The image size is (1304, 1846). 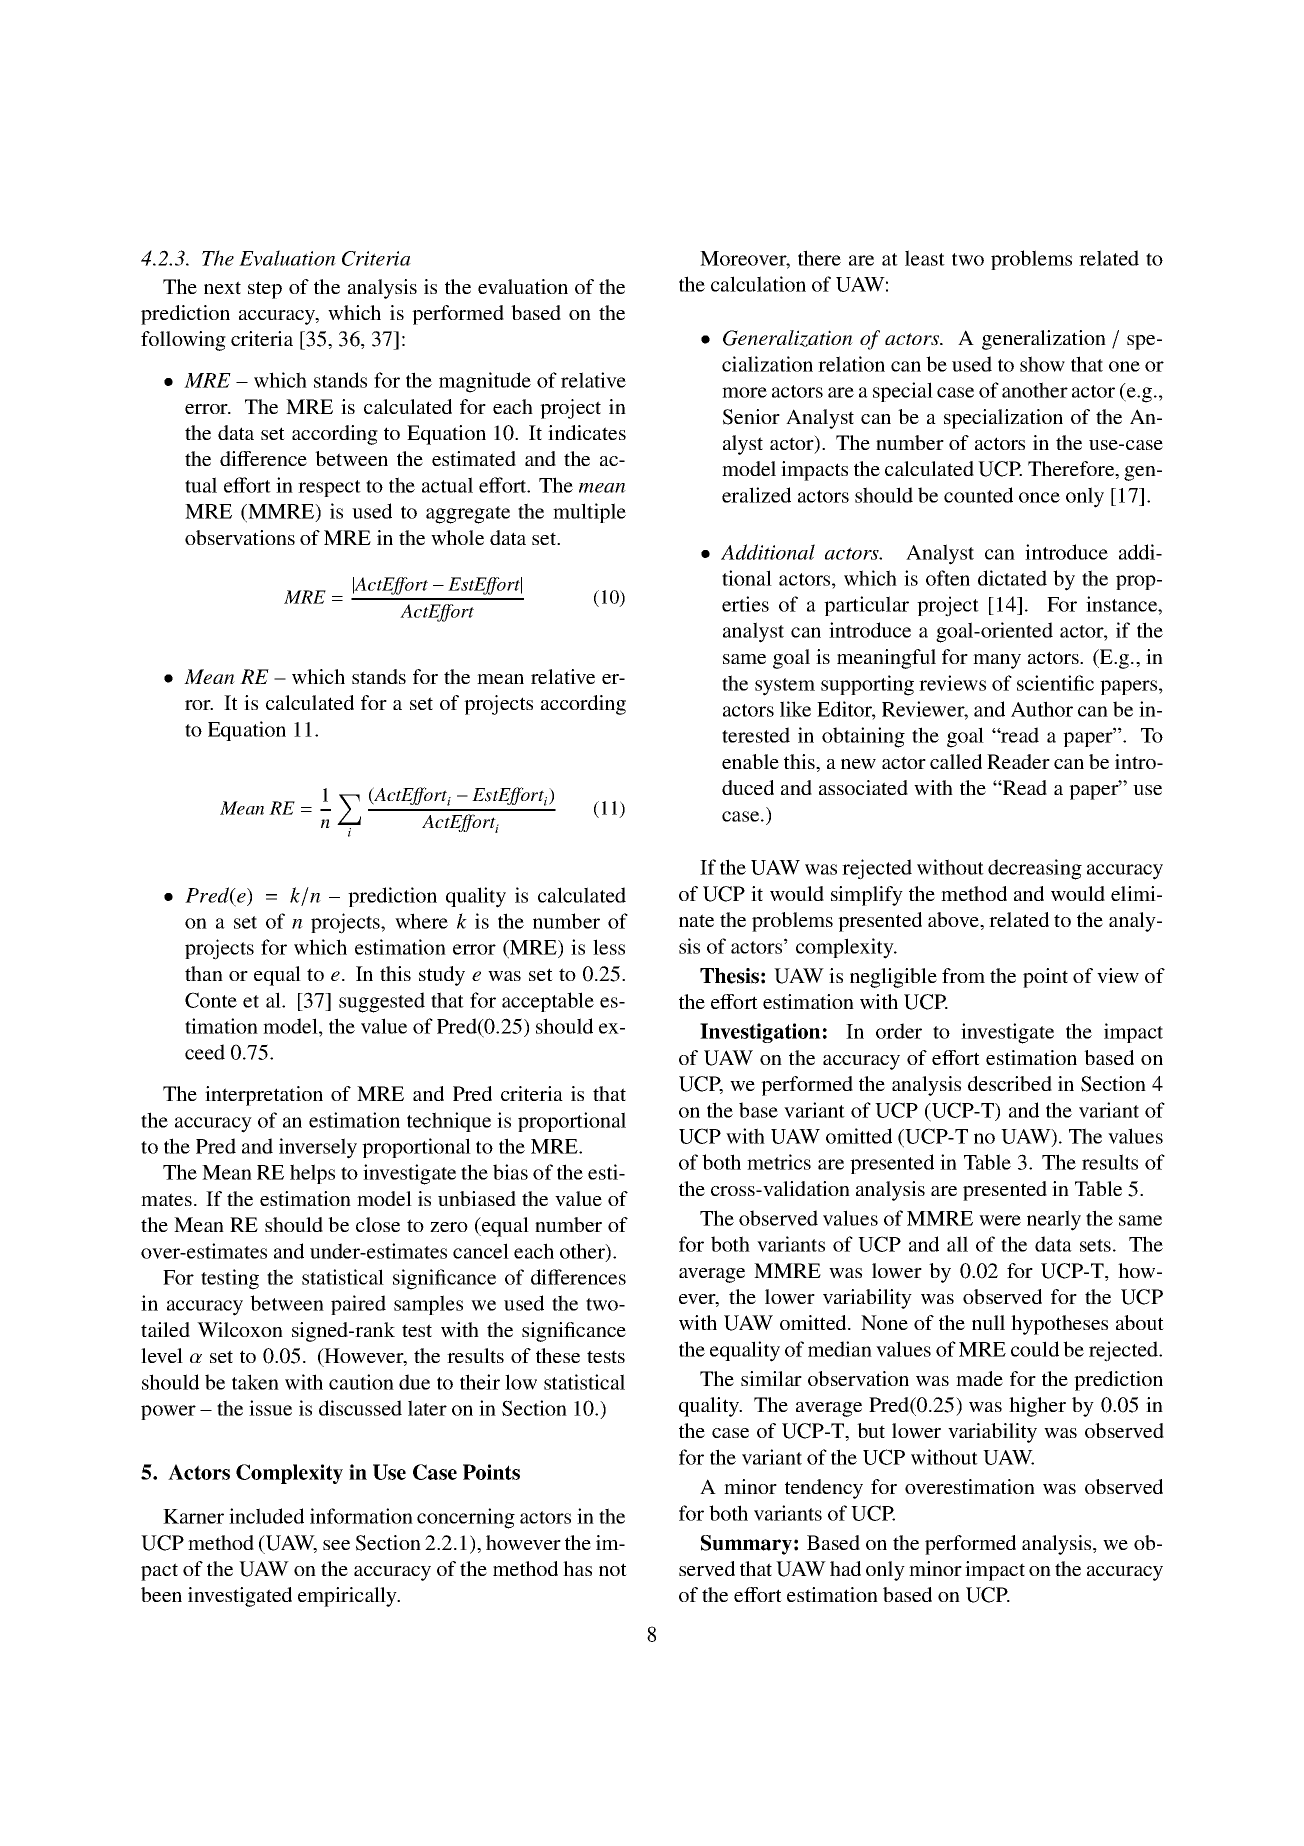 What do you see at coordinates (779, 1162) in the screenshot?
I see `metrics` at bounding box center [779, 1162].
